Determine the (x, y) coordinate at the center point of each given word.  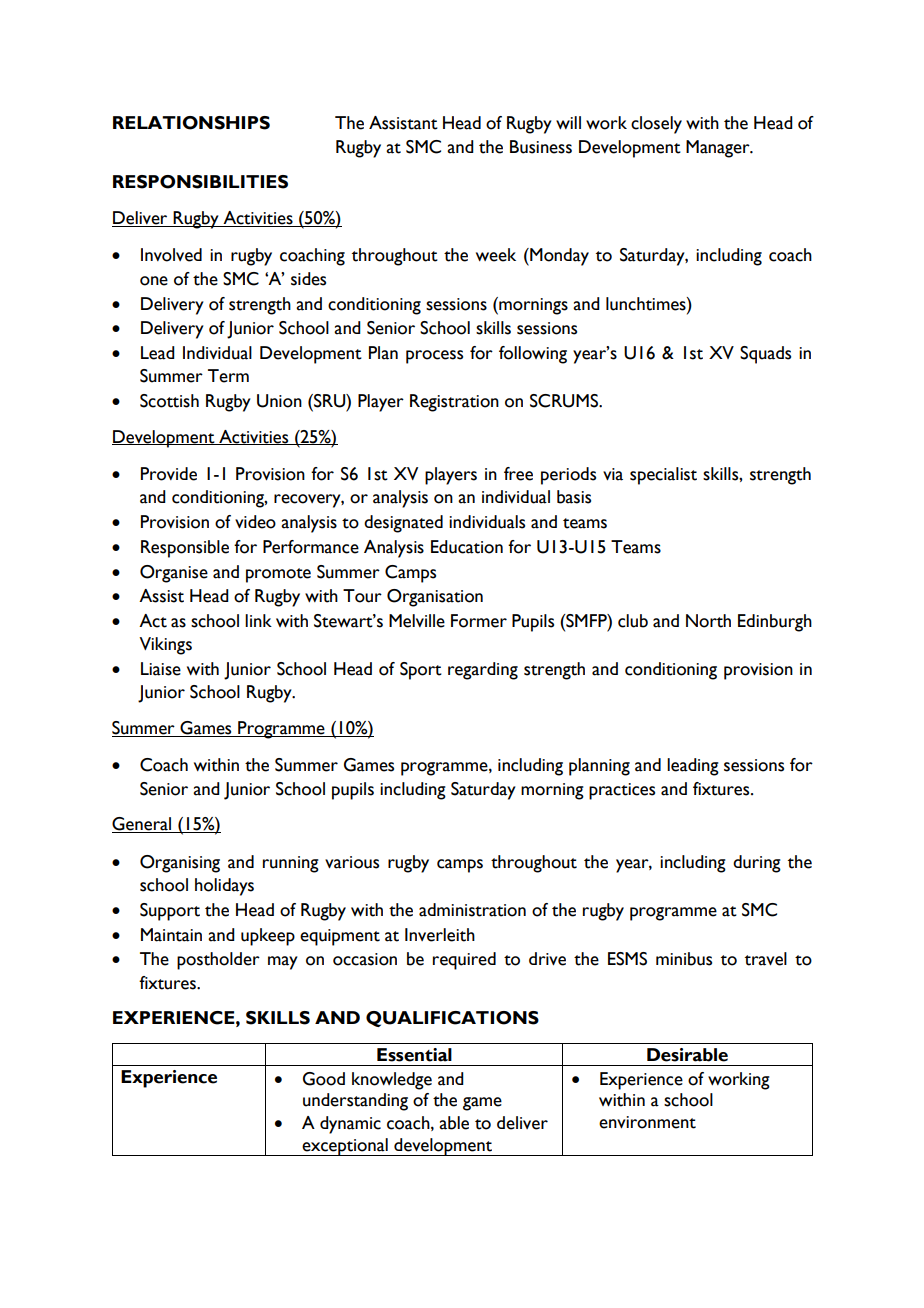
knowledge (392, 1081)
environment (647, 1122)
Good (324, 1079)
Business (541, 147)
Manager (719, 149)
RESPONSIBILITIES (200, 182)
